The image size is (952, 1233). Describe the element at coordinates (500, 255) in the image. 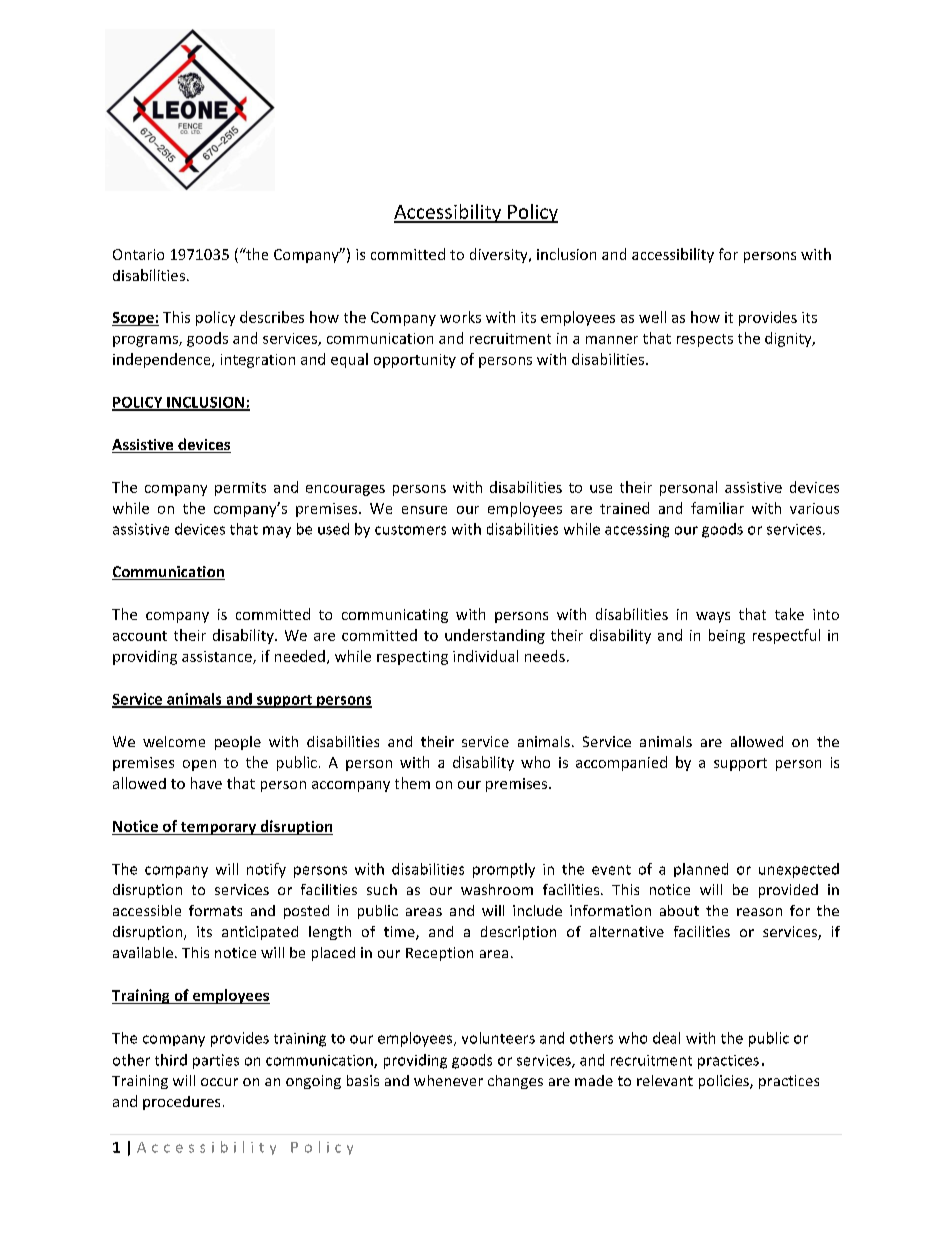

I see `diversity` at that location.
